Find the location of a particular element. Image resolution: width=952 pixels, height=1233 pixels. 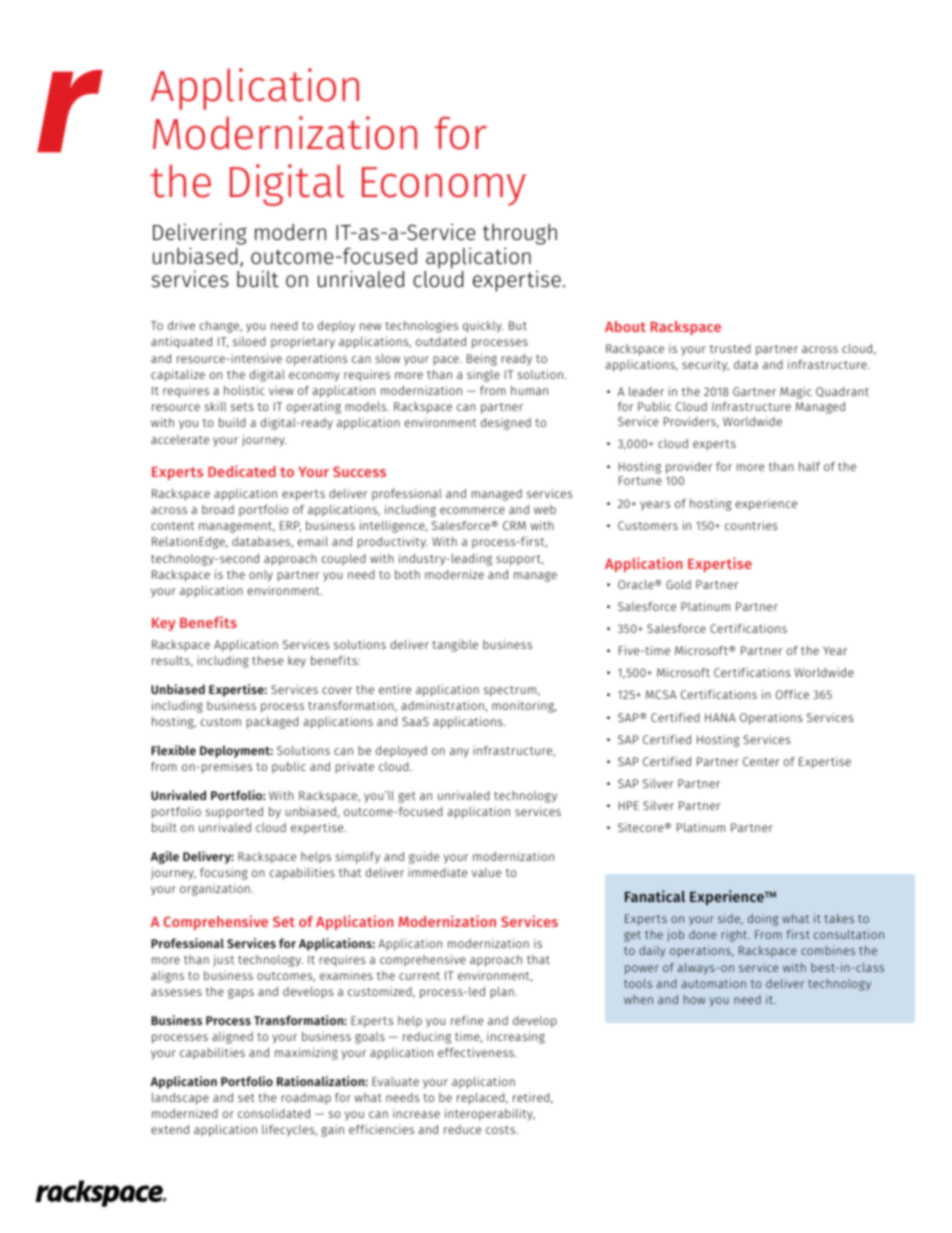

trusted is located at coordinates (730, 348).
